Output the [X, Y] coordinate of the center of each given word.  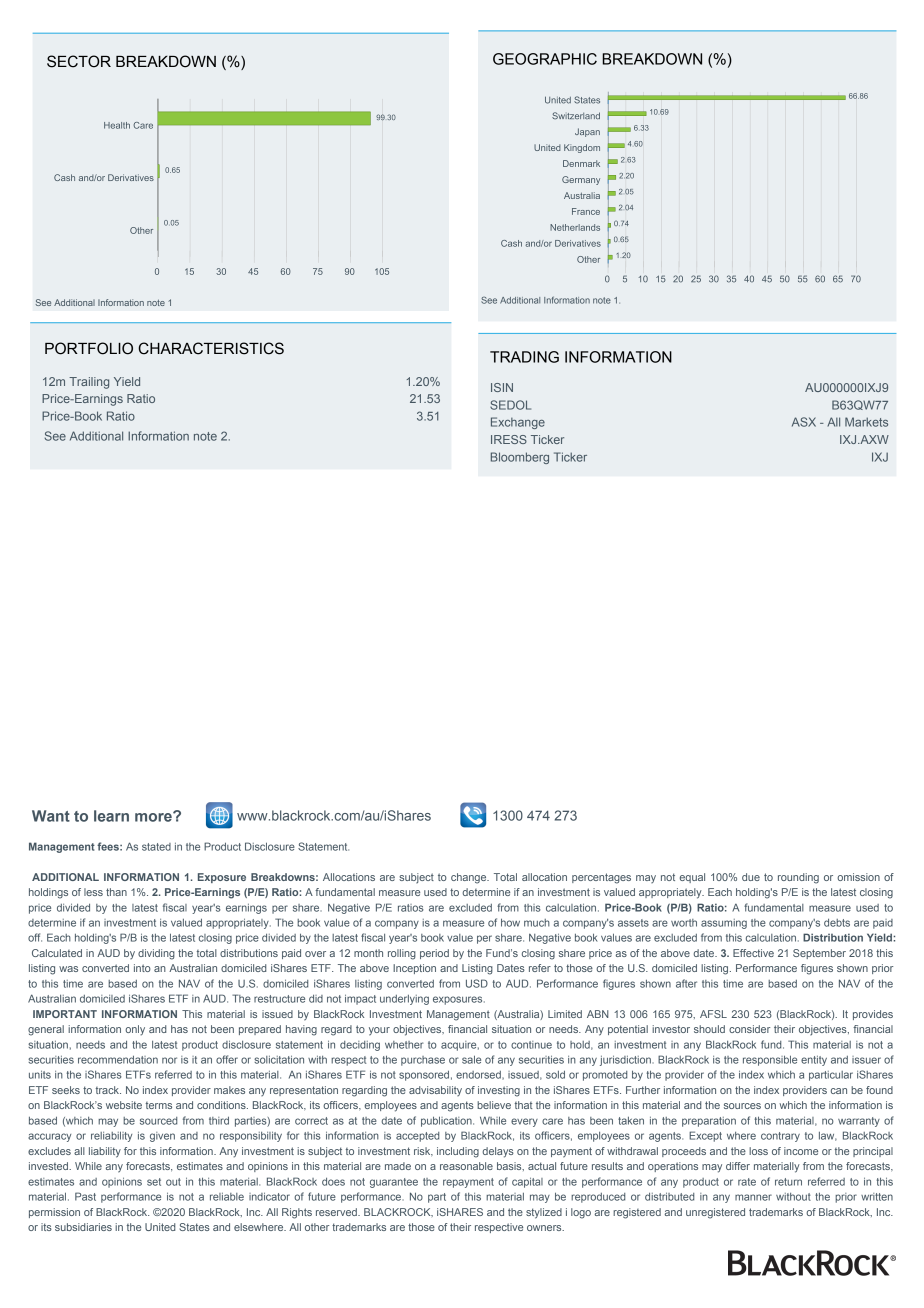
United [160, 1227]
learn [111, 816]
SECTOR [79, 61]
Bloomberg [520, 458]
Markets [866, 422]
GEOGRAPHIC [545, 59]
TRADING [524, 357]
